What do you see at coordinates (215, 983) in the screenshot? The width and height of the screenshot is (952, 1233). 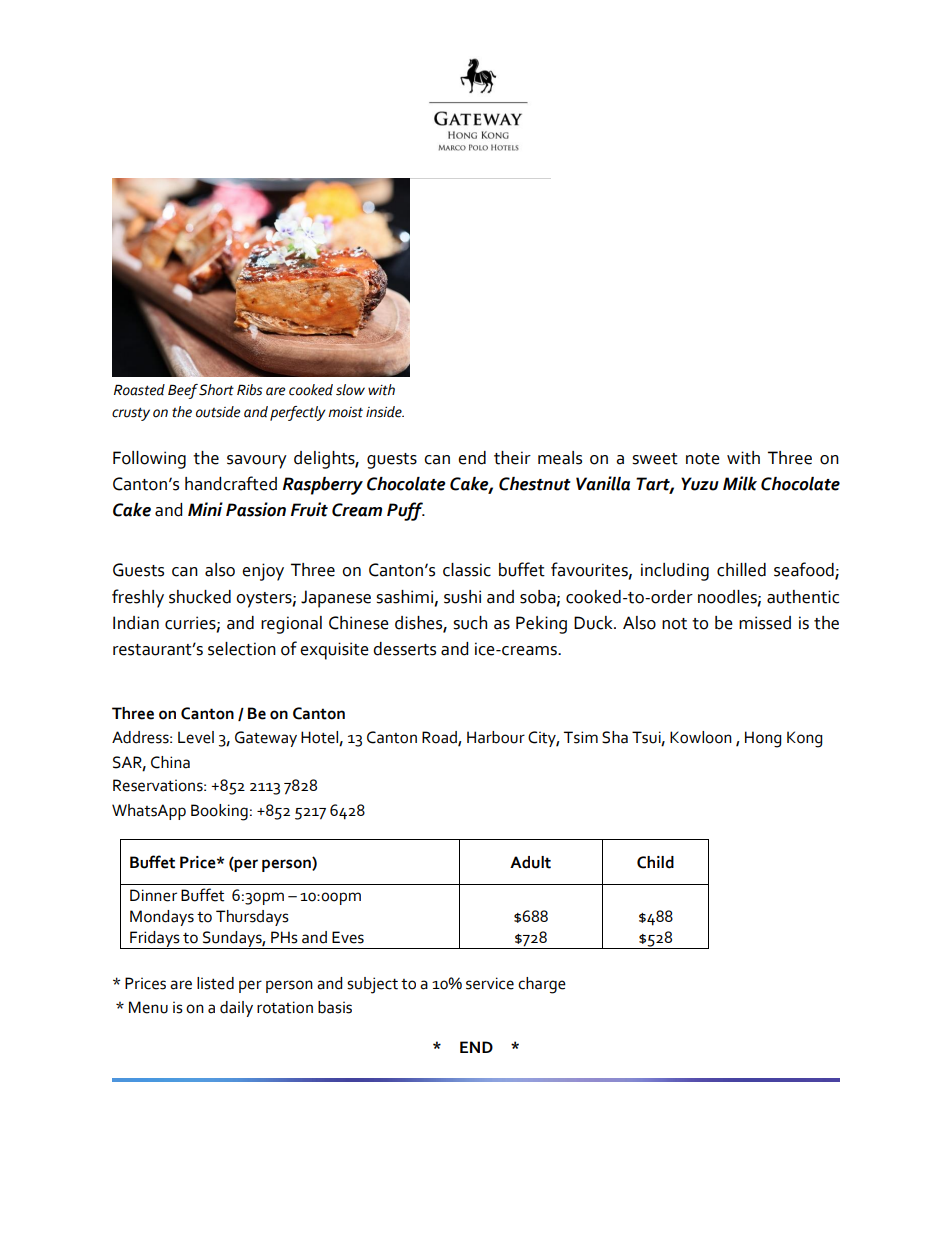 I see `listed` at bounding box center [215, 983].
